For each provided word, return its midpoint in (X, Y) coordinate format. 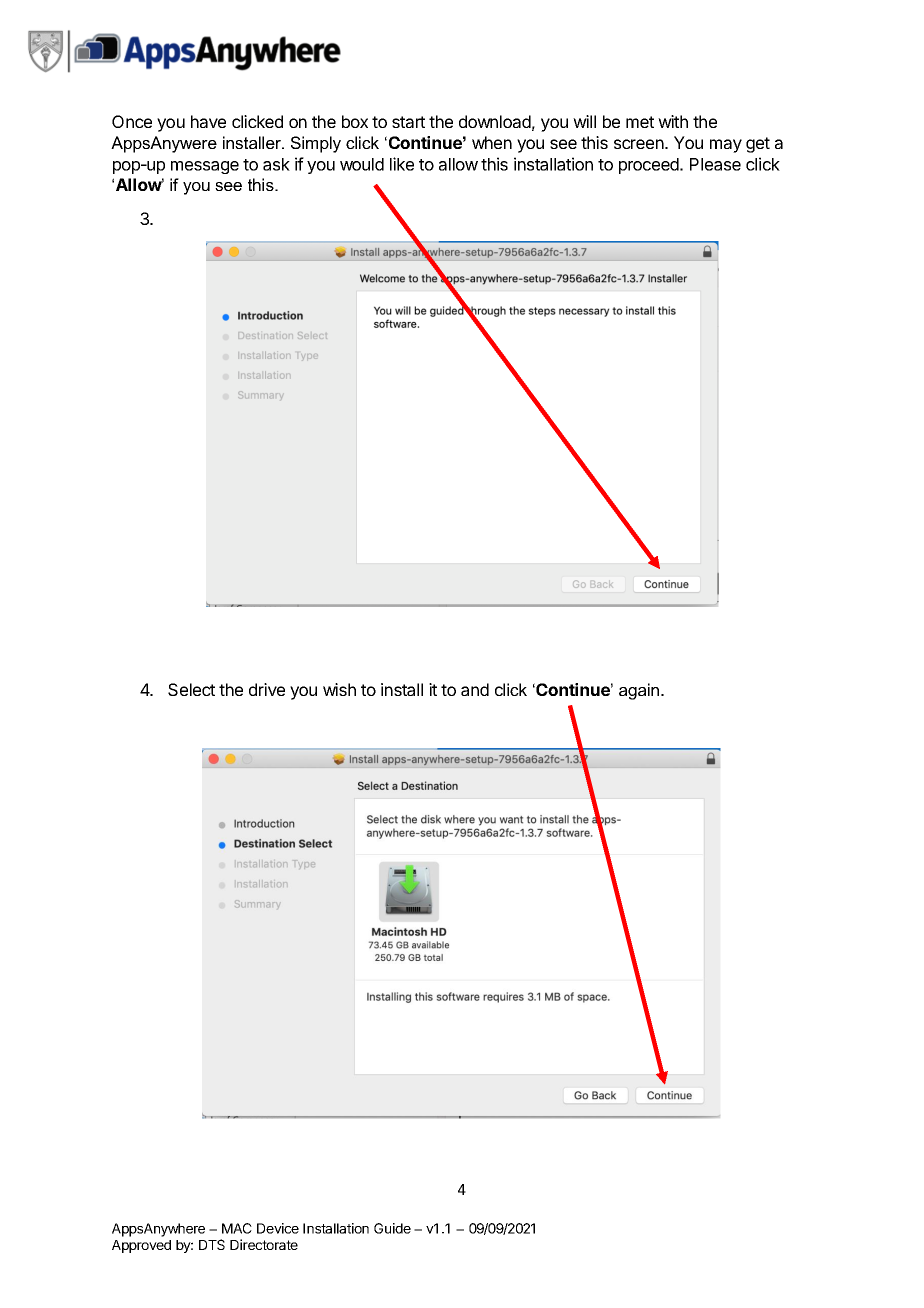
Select (191, 689)
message (205, 167)
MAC (237, 1228)
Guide (392, 1228)
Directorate (264, 1244)
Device (278, 1228)
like (402, 164)
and (475, 689)
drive (267, 689)
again (640, 691)
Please (715, 164)
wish (339, 689)
